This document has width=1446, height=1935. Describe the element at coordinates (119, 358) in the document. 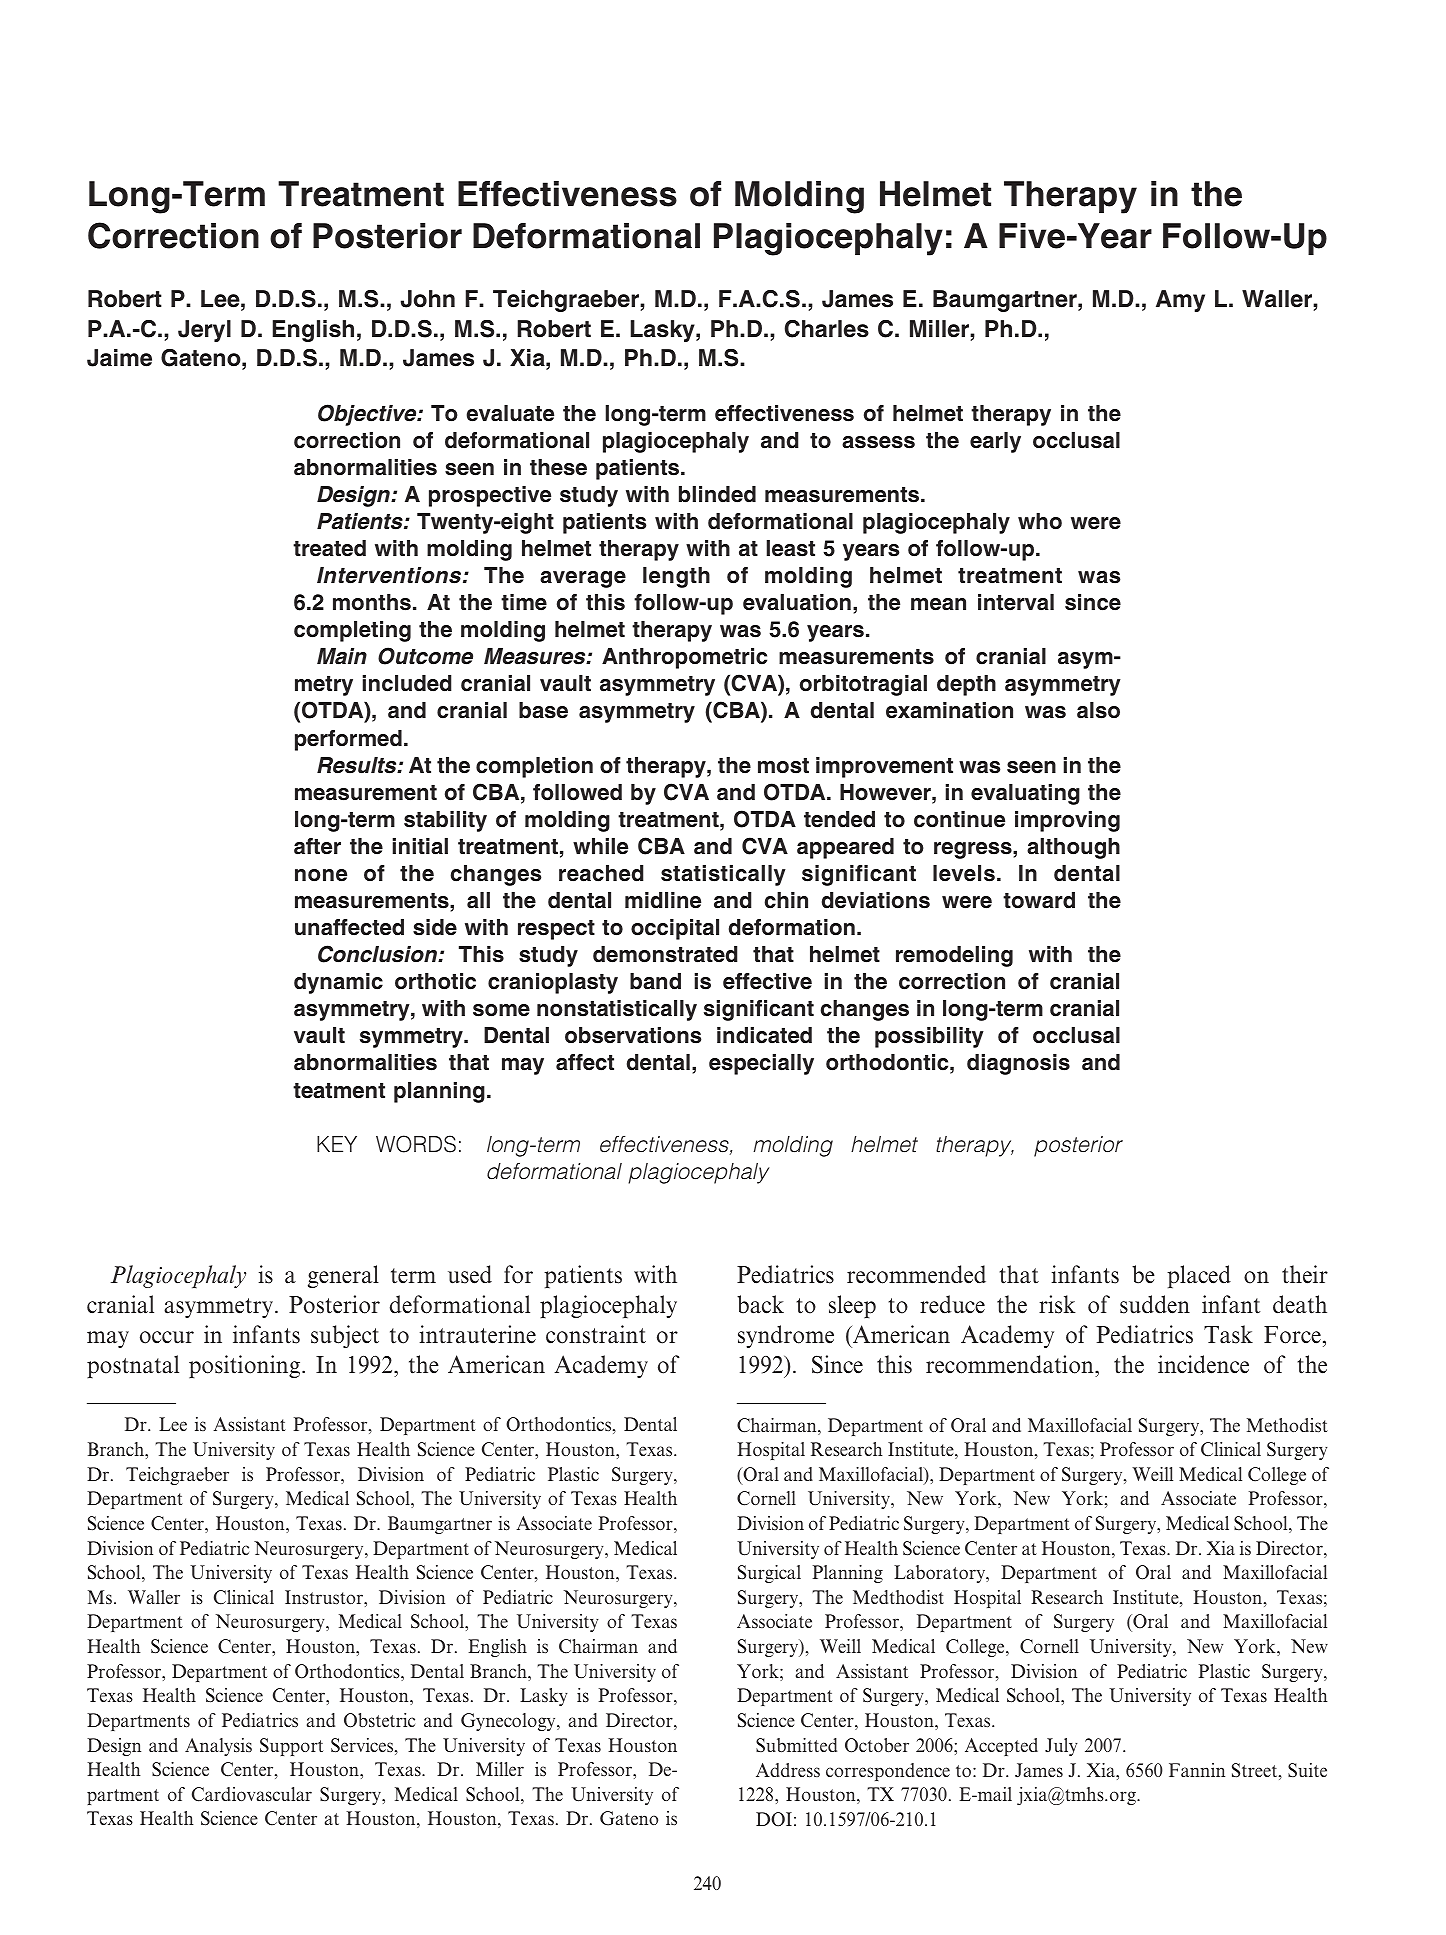

I see `Jaime` at that location.
